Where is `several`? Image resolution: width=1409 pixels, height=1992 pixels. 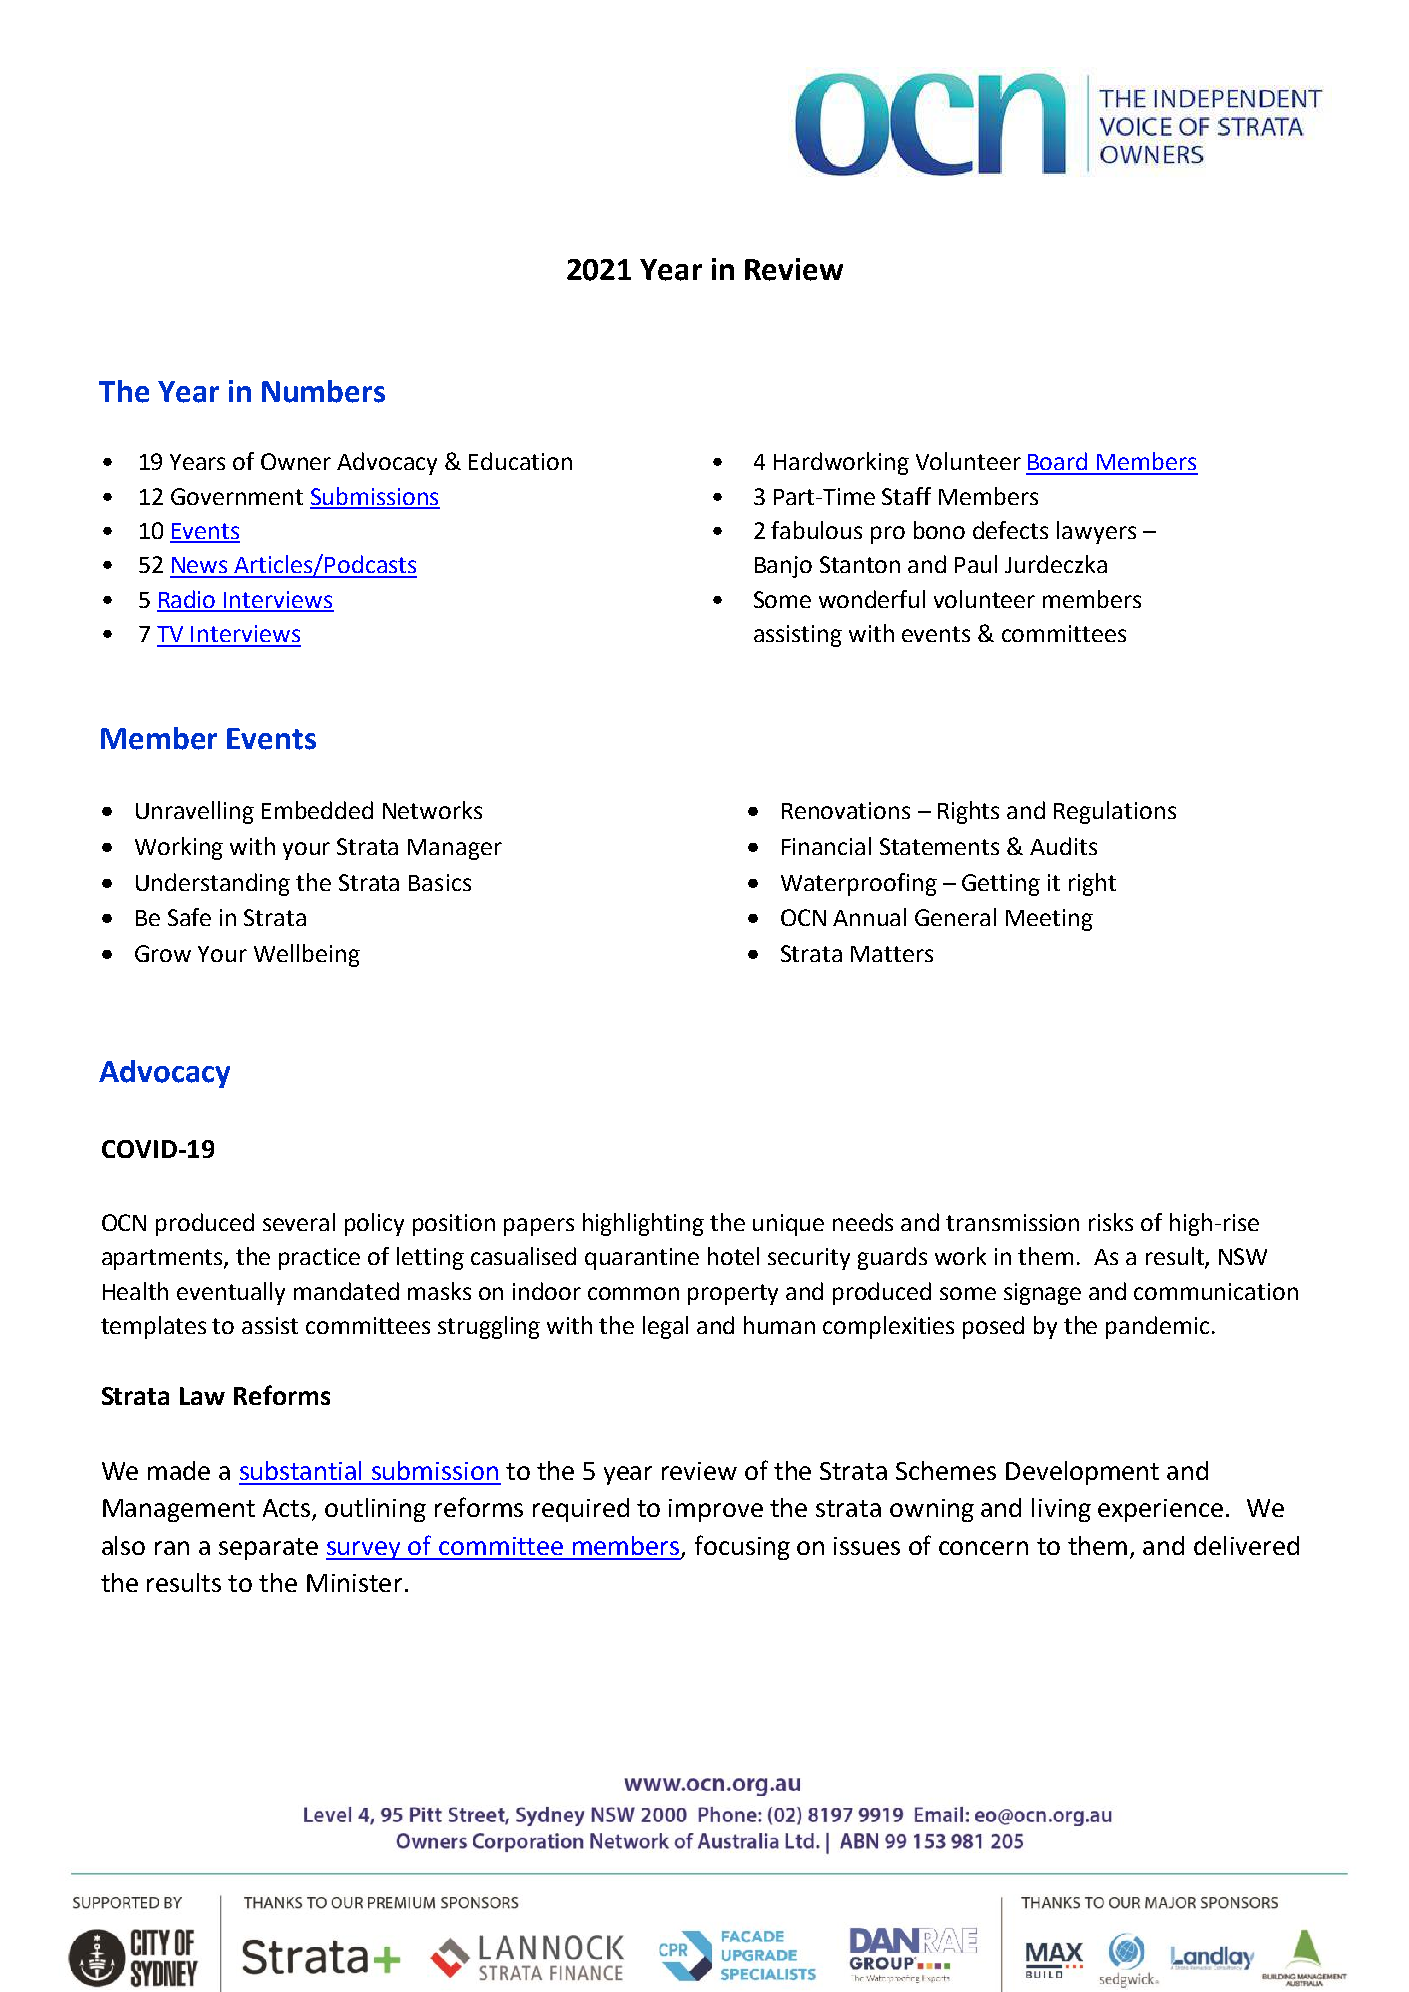 several is located at coordinates (299, 1222).
